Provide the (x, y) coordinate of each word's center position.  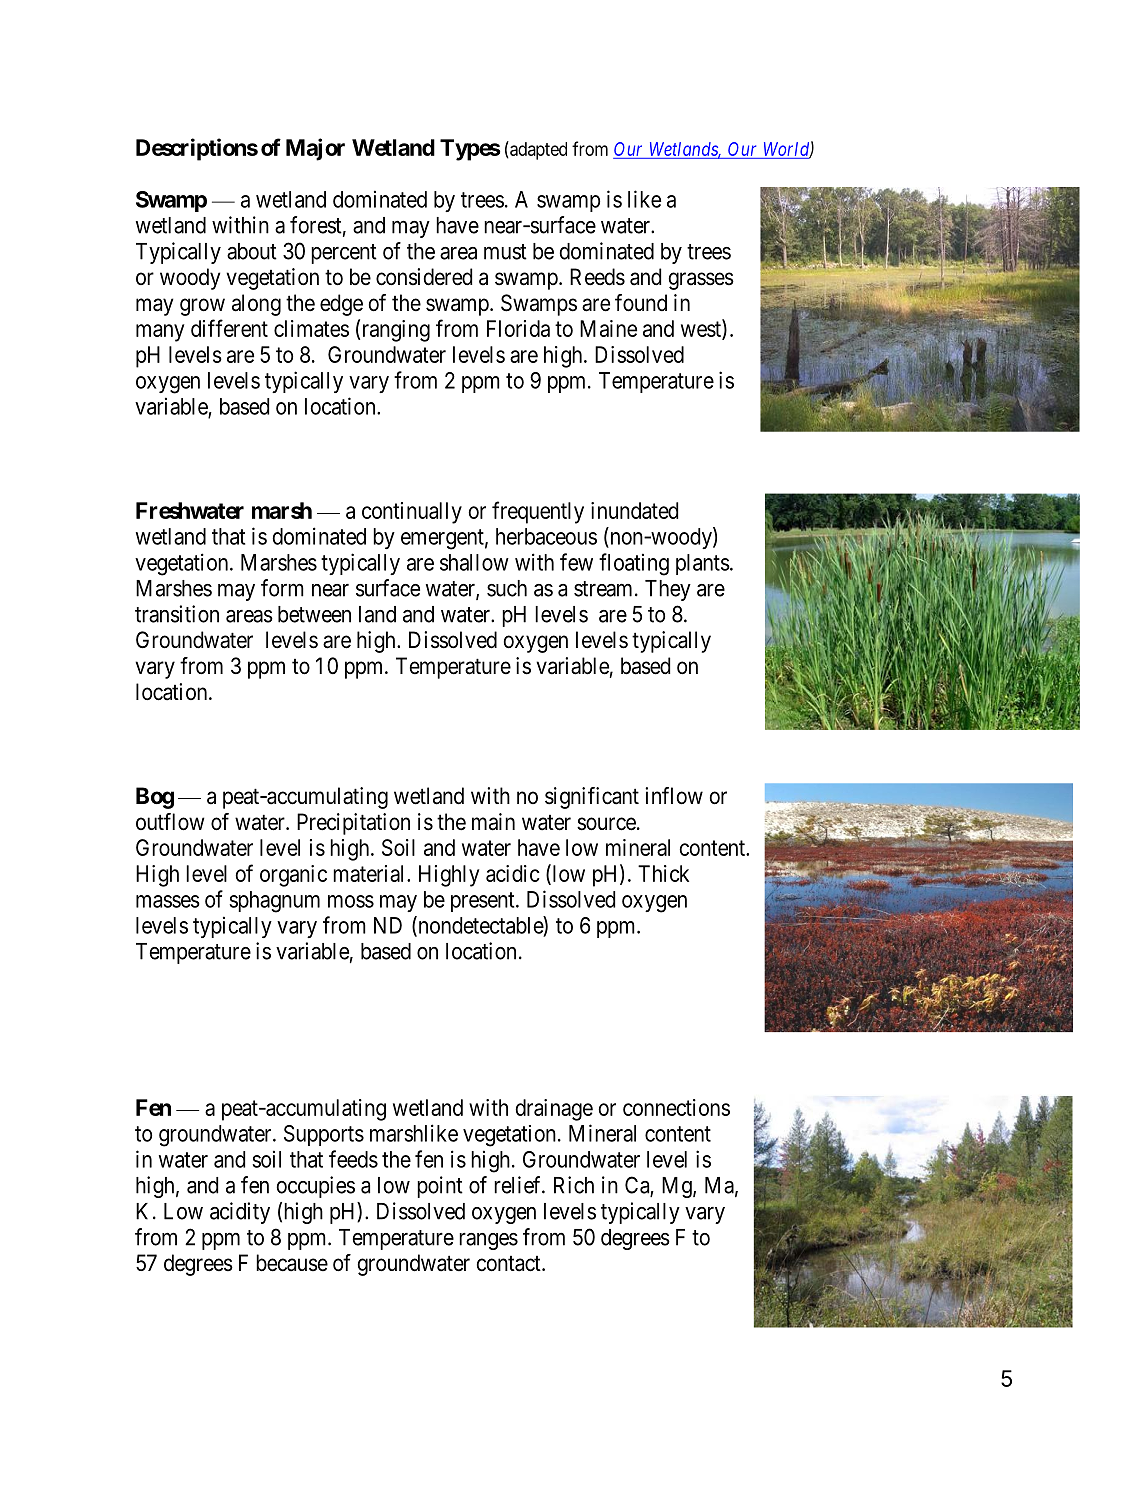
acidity (240, 1213)
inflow (674, 796)
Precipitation (353, 824)
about (252, 251)
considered (424, 277)
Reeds (597, 277)
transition (177, 614)
